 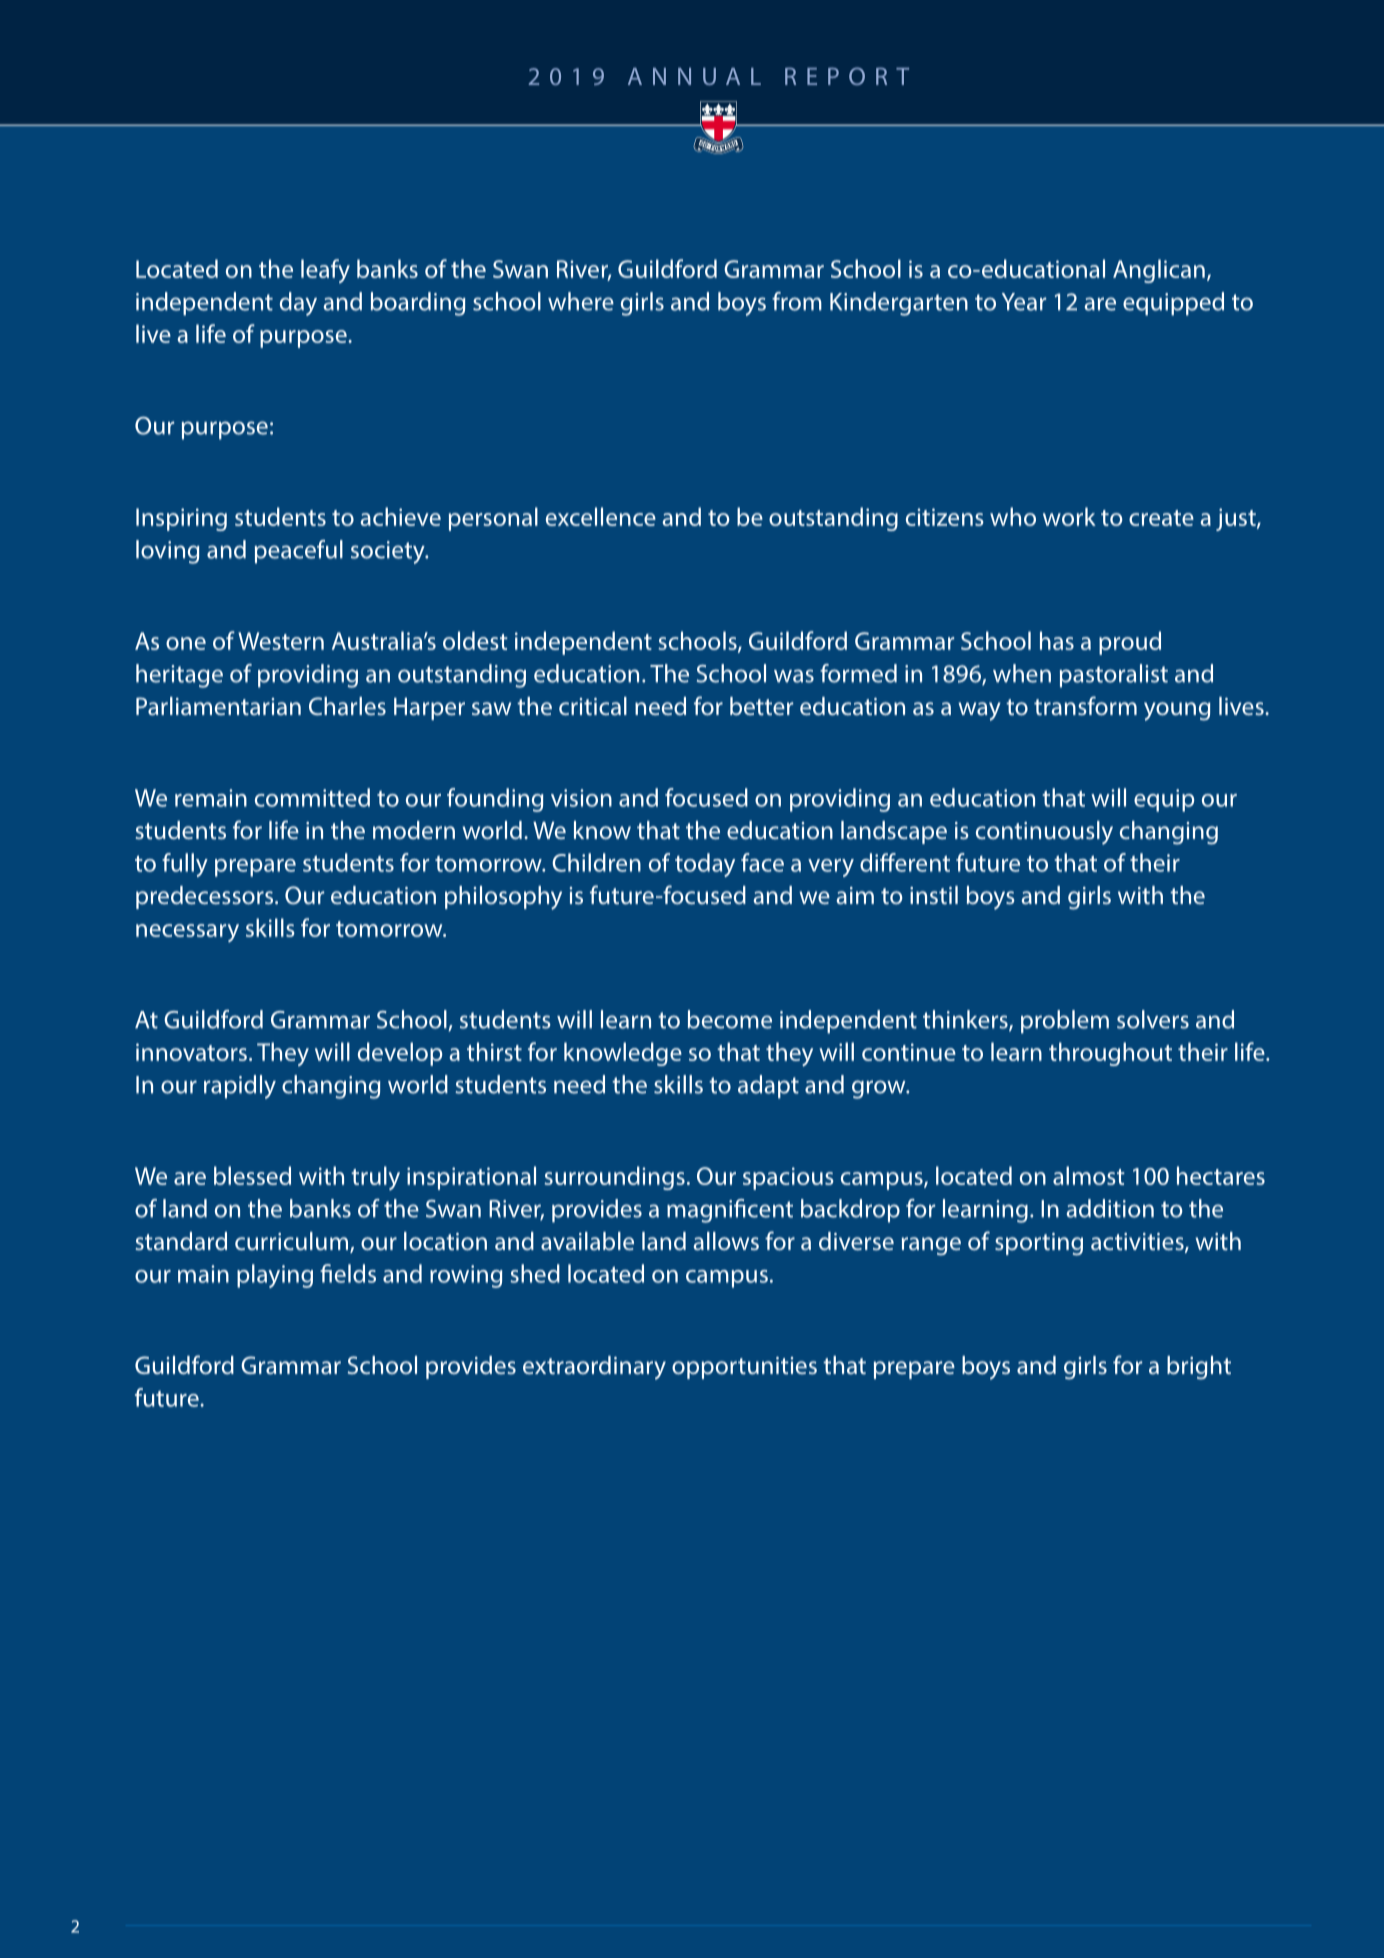 I want to click on better, so click(x=761, y=706).
